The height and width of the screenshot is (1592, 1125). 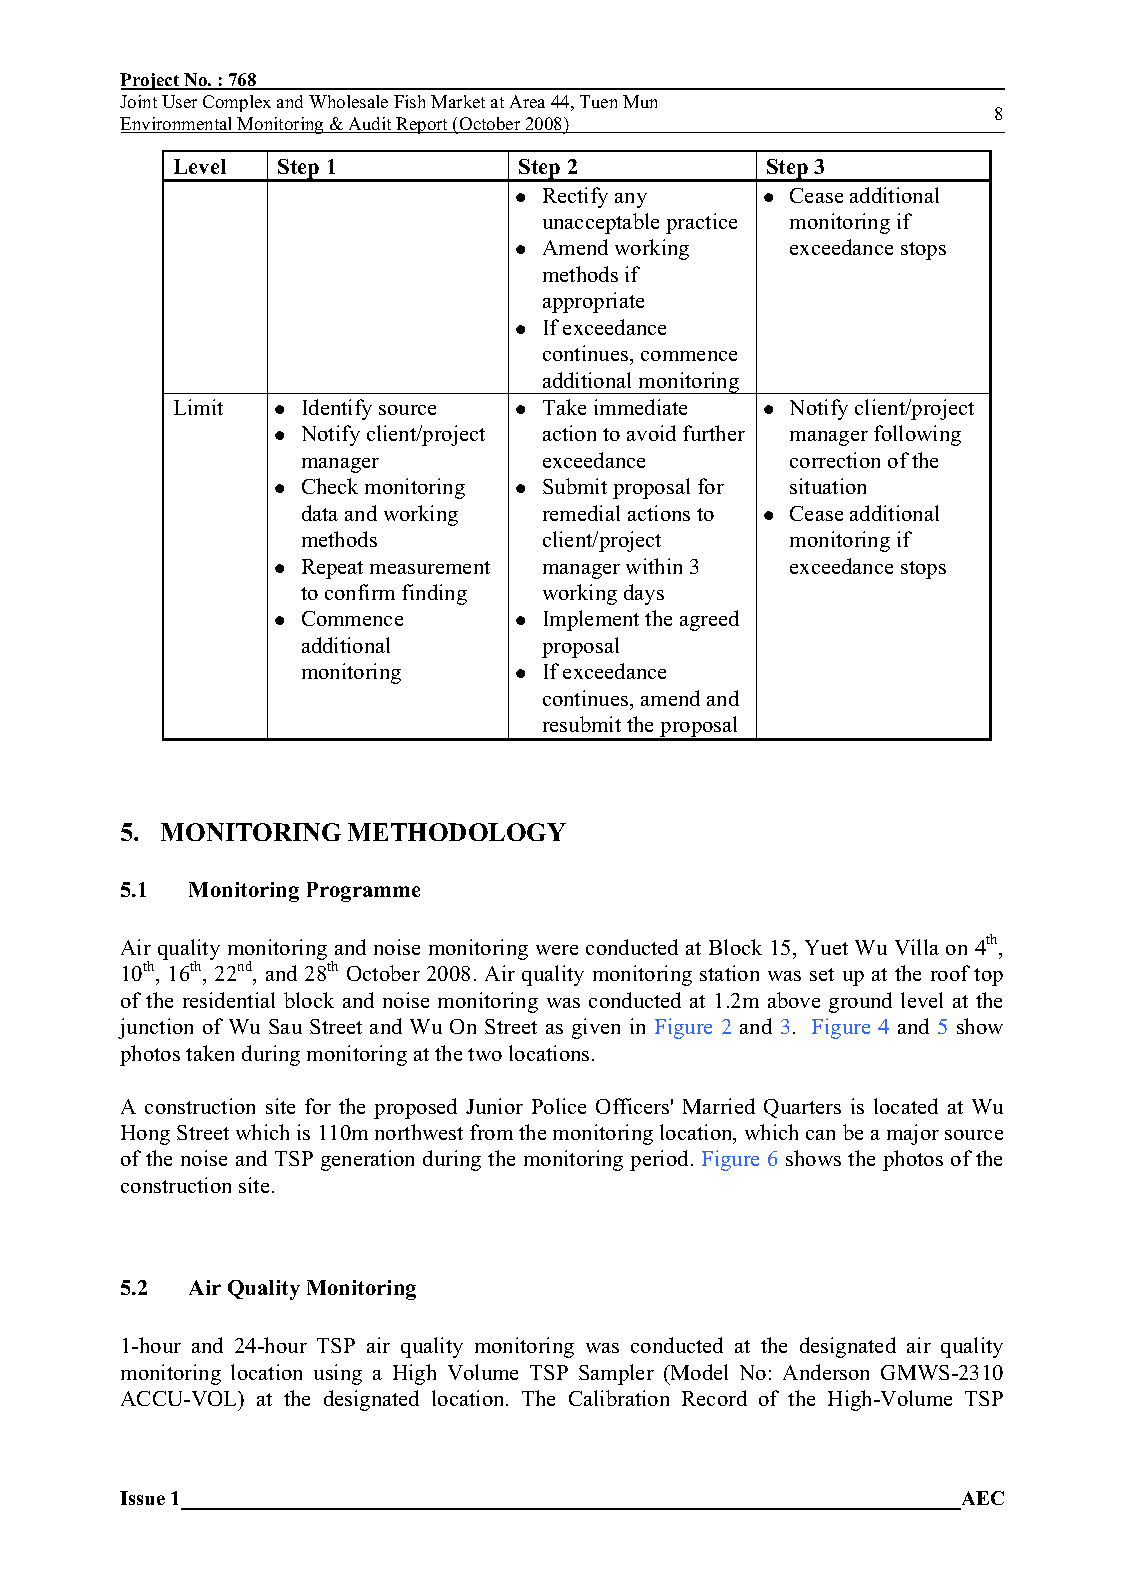 I want to click on Calibration, so click(x=619, y=1398).
